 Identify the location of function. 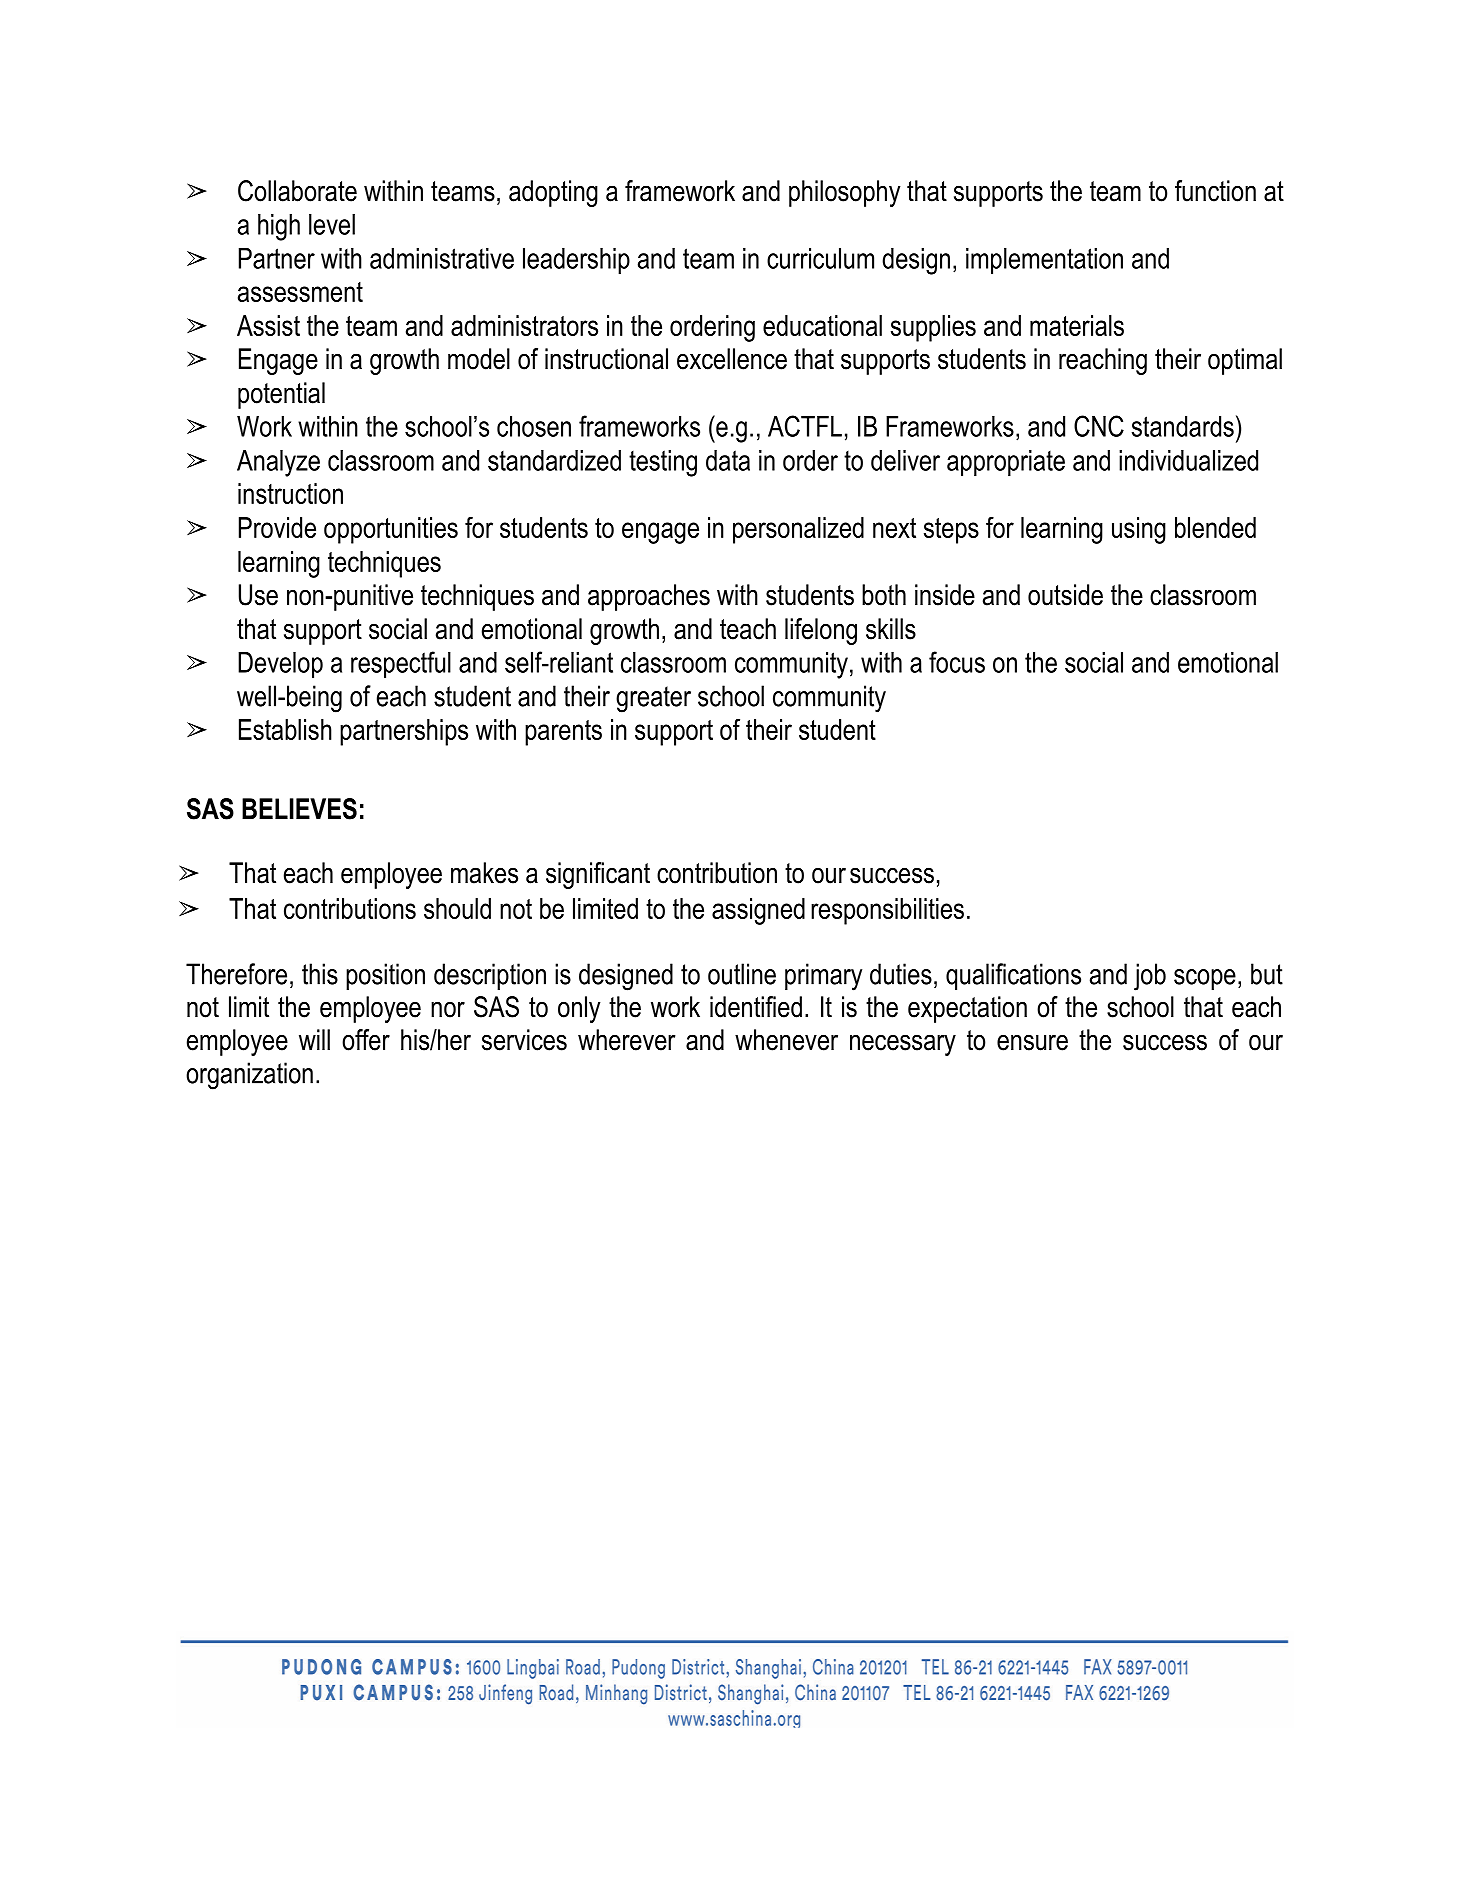
(1215, 191).
